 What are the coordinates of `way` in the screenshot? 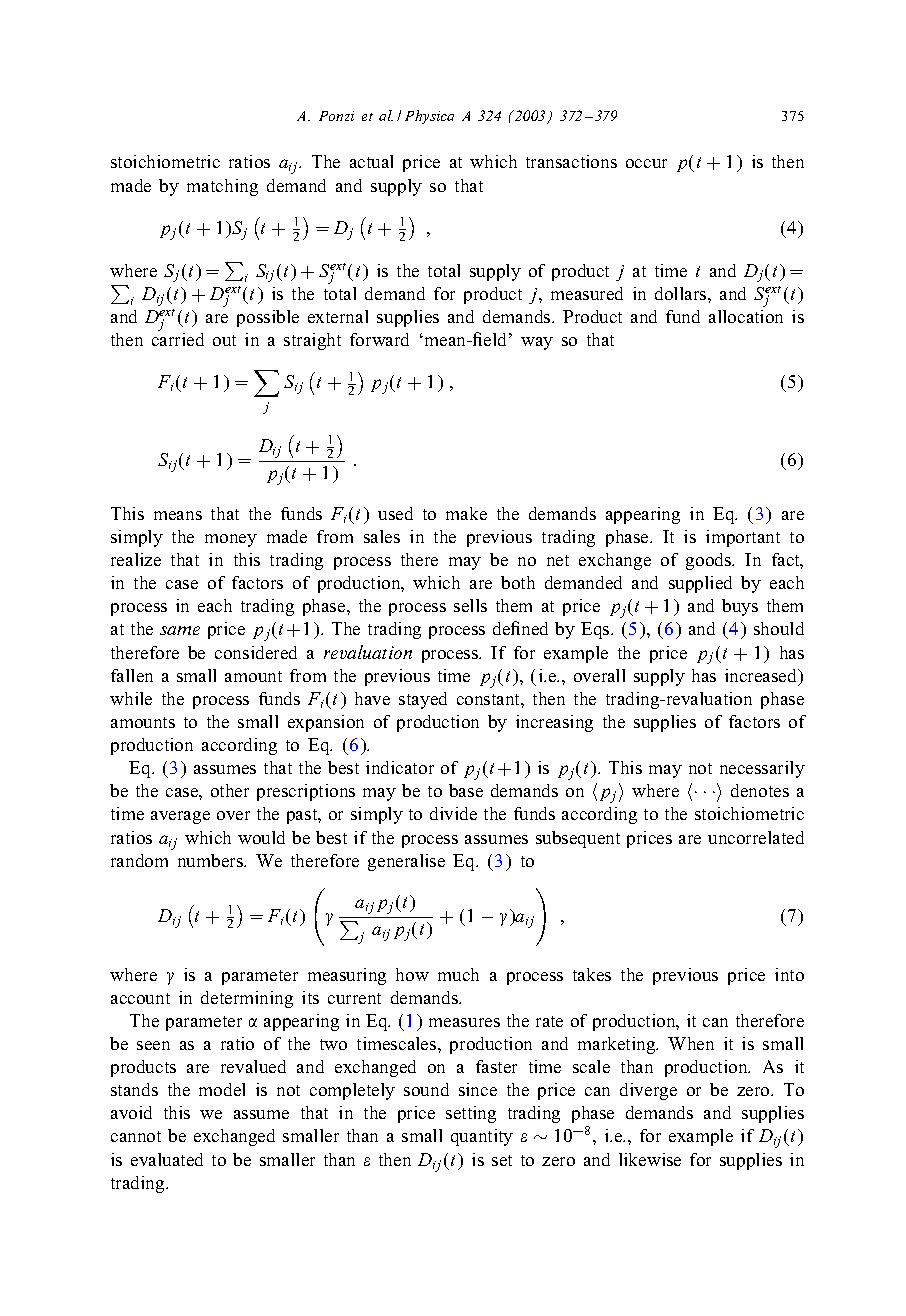 It's located at (537, 343).
